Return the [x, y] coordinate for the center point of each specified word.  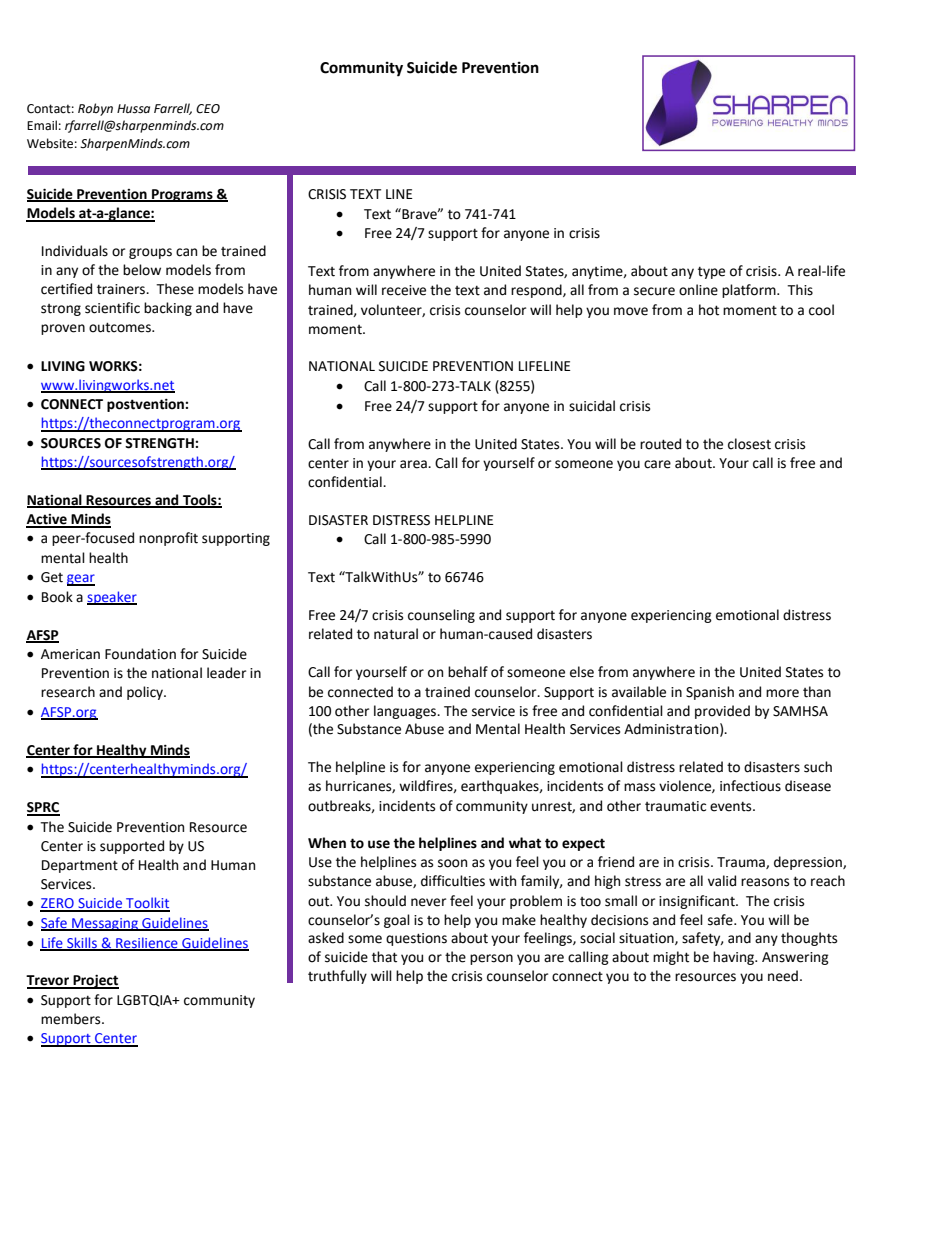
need [783, 976]
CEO [208, 109]
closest [749, 444]
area [414, 464]
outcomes [121, 327]
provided [722, 712]
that [384, 957]
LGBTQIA [146, 1001]
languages [406, 712]
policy [146, 693]
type [711, 273]
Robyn [95, 109]
